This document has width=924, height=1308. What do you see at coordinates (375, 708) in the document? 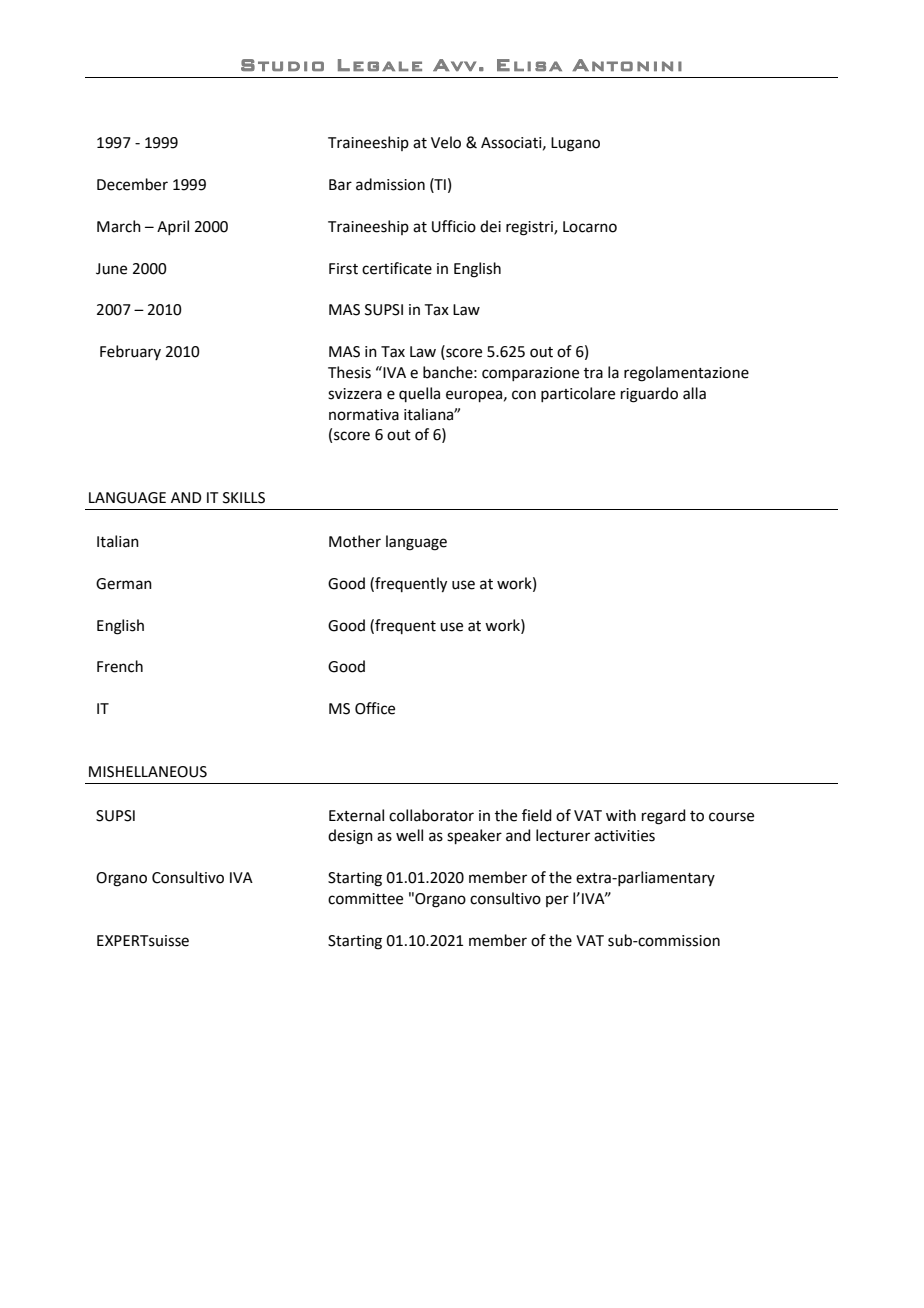
I see `Office` at bounding box center [375, 708].
